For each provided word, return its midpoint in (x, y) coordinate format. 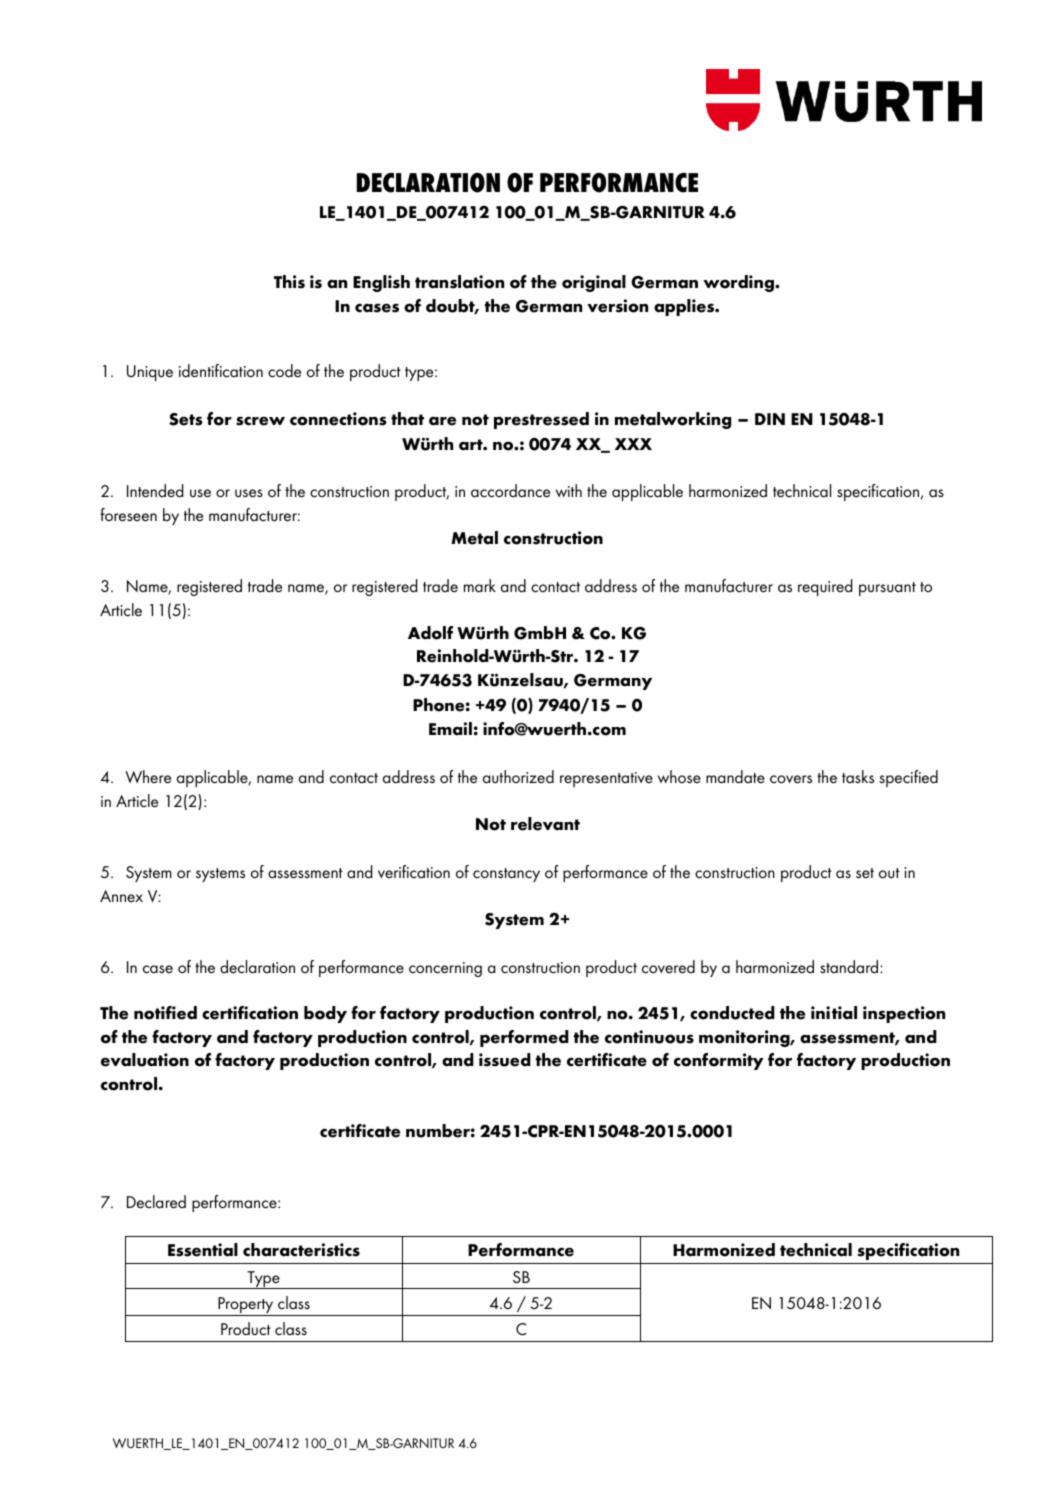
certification (250, 1013)
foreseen (129, 514)
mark (480, 586)
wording (739, 283)
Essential (203, 1250)
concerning (445, 969)
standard (850, 966)
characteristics (301, 1250)
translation (459, 282)
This (289, 282)
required (825, 587)
